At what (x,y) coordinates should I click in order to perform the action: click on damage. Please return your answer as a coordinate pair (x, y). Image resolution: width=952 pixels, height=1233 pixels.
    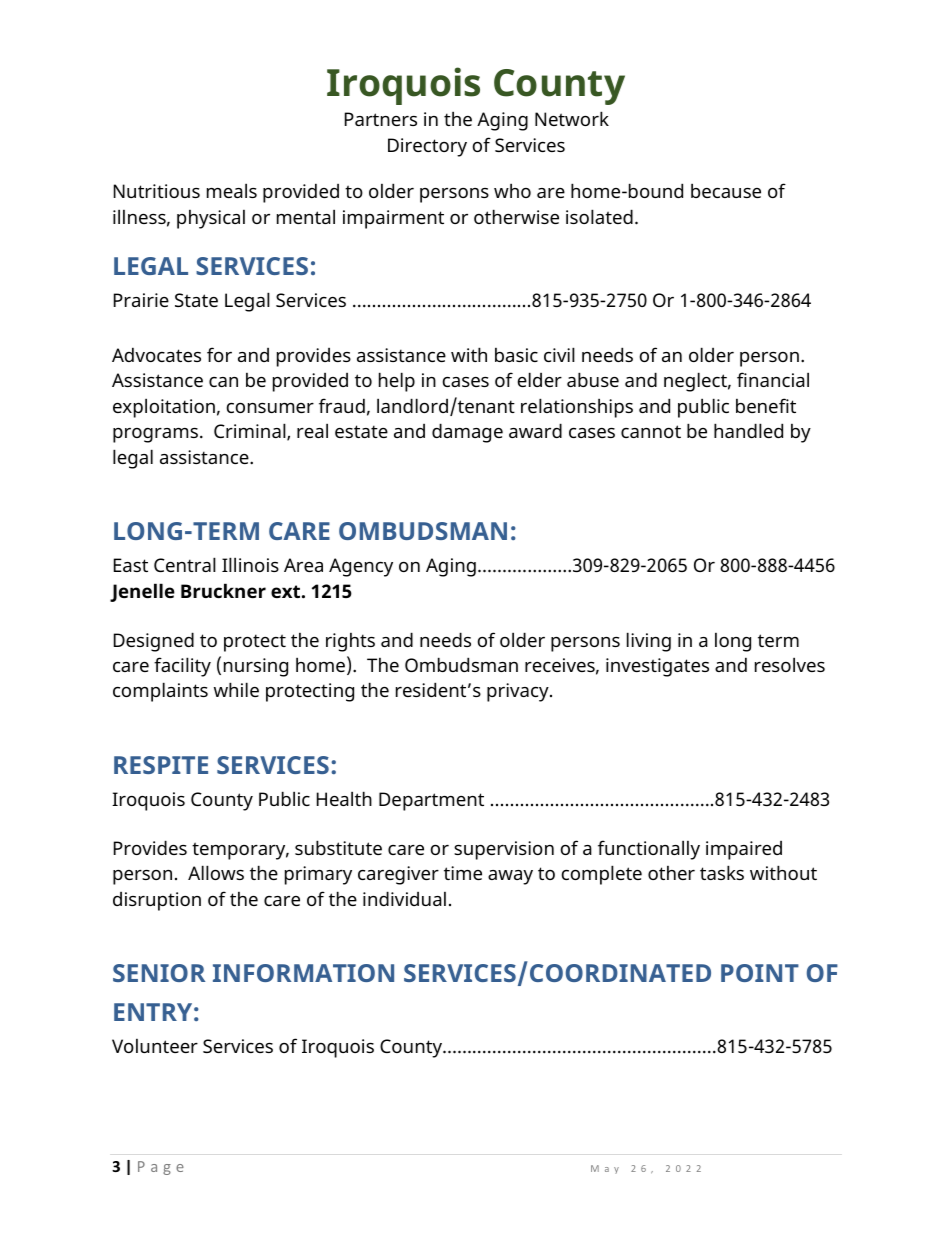
    Looking at the image, I should click on (467, 433).
